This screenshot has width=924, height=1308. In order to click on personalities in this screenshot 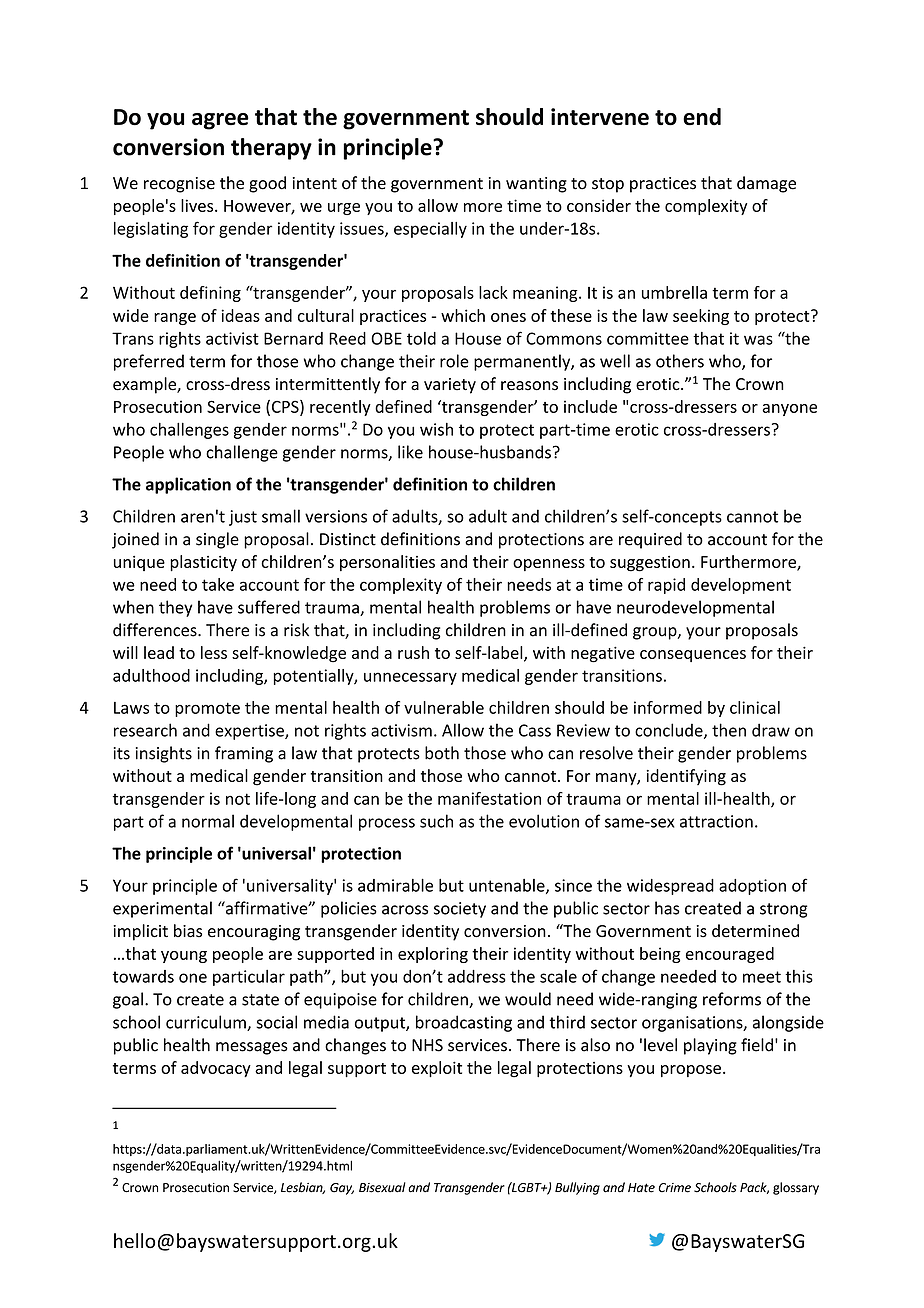, I will do `click(387, 563)`.
